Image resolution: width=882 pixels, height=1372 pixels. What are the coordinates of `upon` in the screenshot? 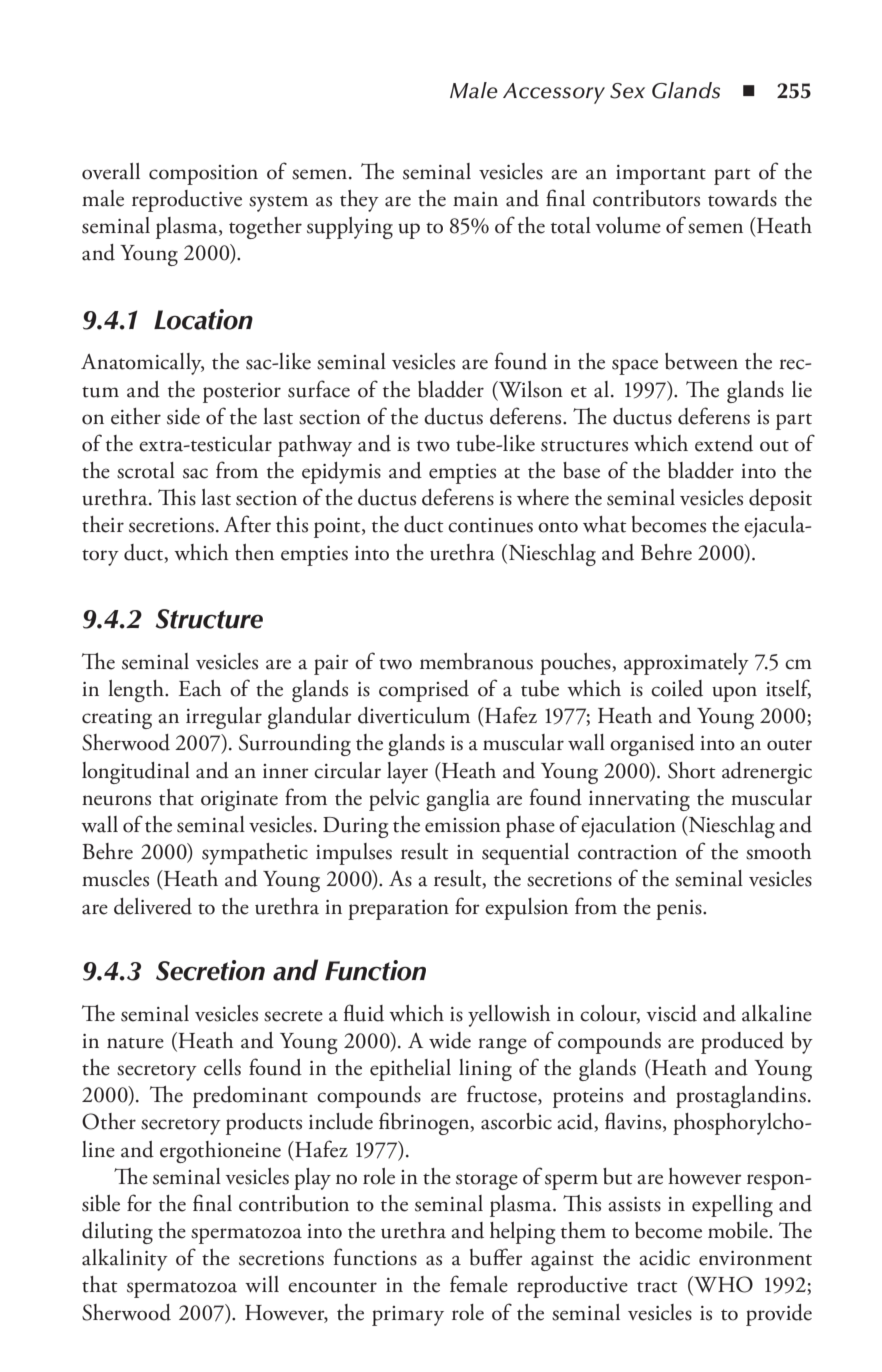 It's located at (734, 694).
